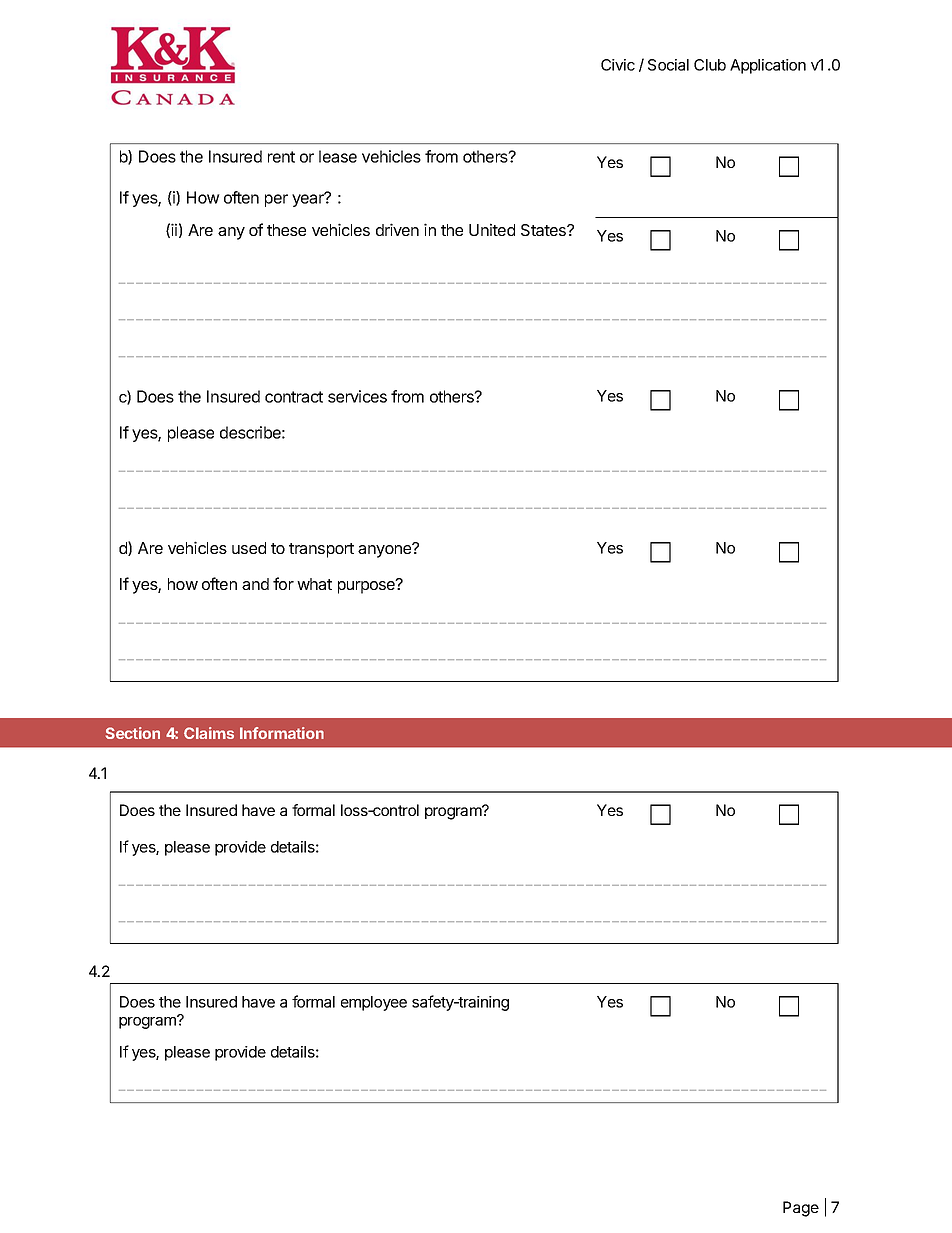  What do you see at coordinates (374, 1003) in the image?
I see `employee` at bounding box center [374, 1003].
